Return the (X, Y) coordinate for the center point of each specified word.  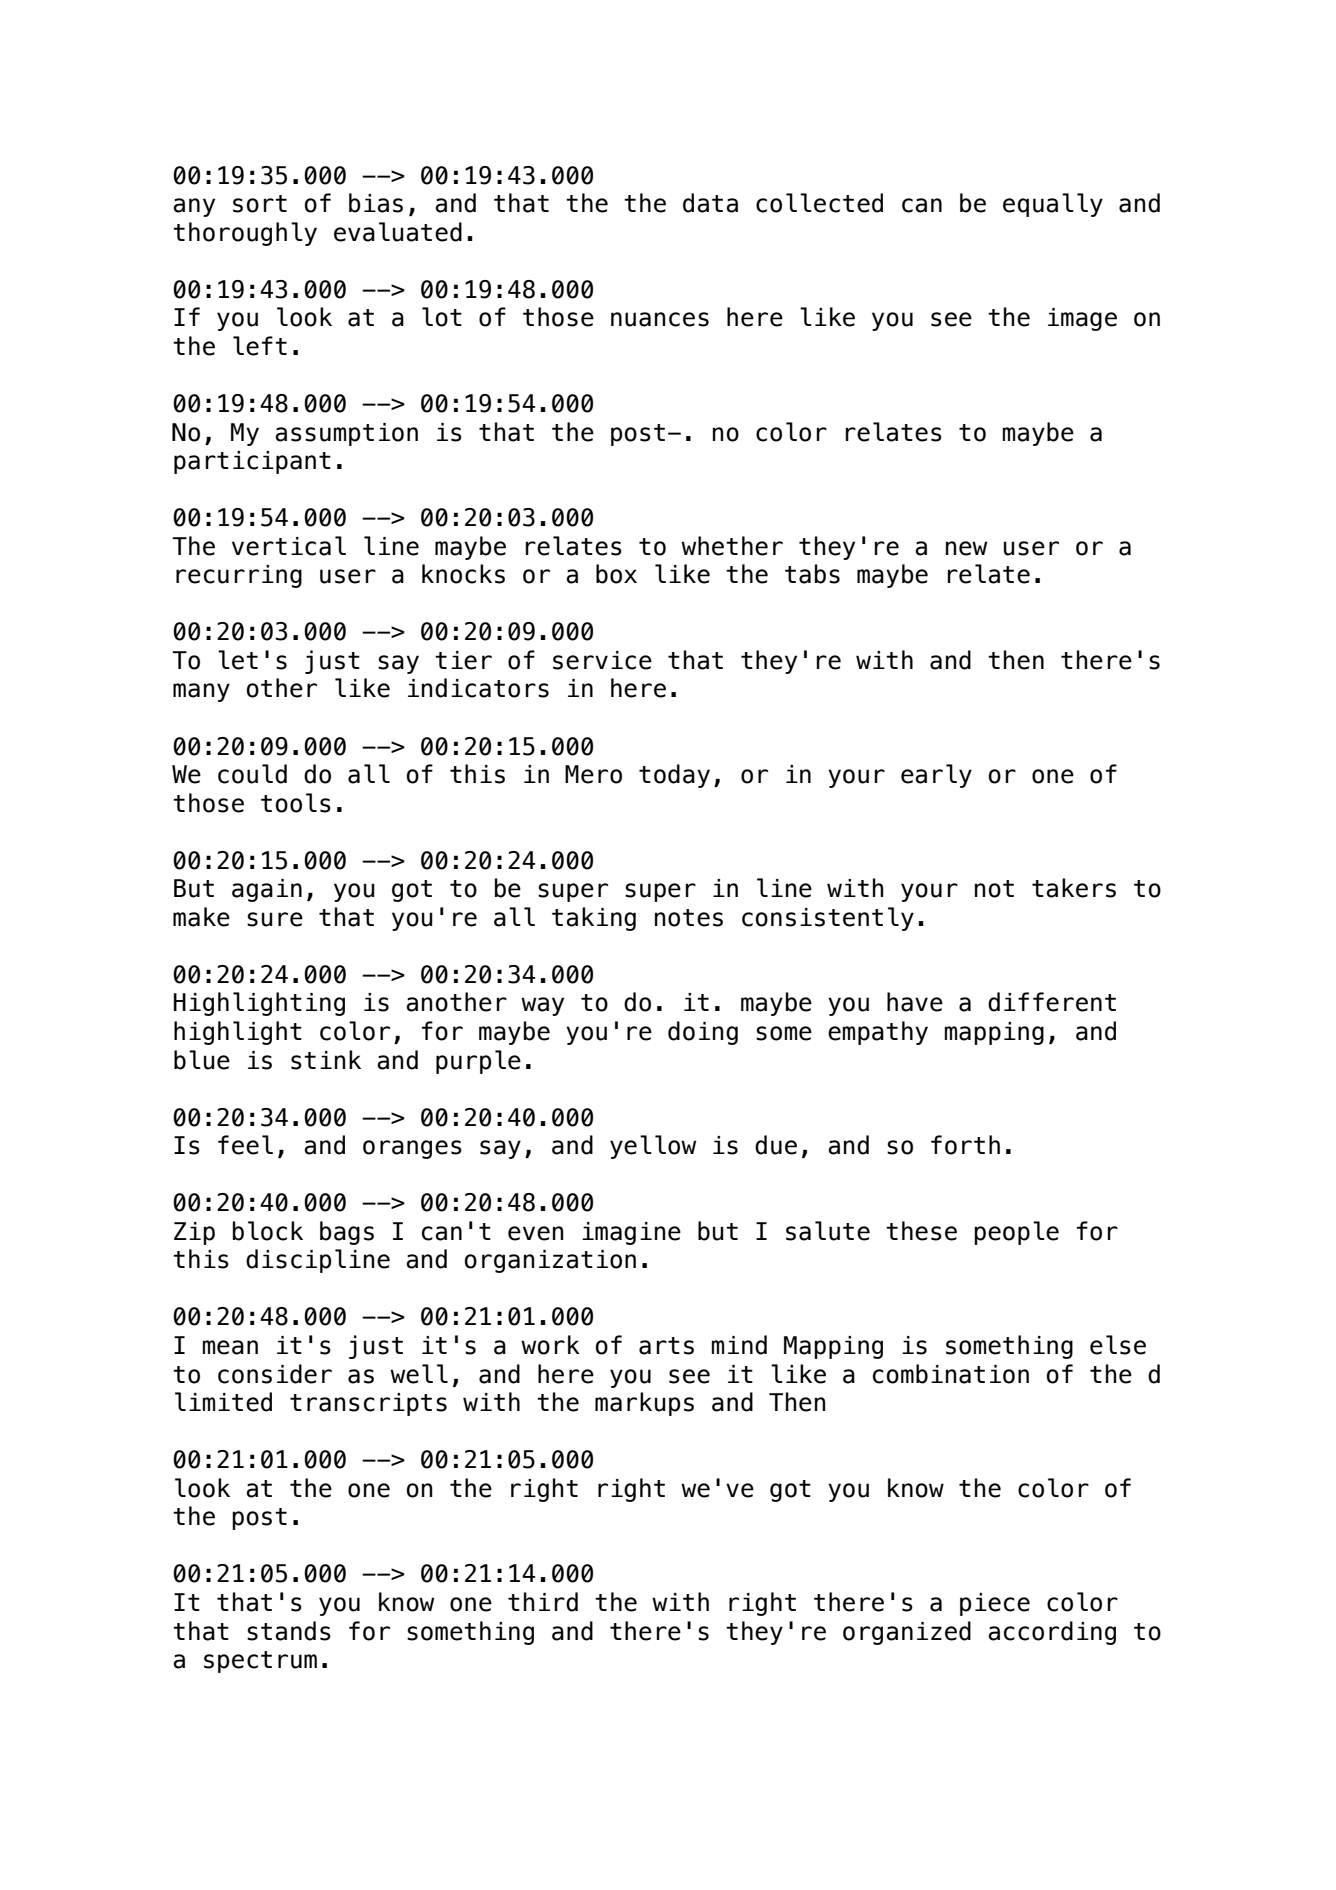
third (543, 1602)
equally (1053, 205)
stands (289, 1631)
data (710, 203)
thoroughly (245, 234)
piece (995, 1604)
